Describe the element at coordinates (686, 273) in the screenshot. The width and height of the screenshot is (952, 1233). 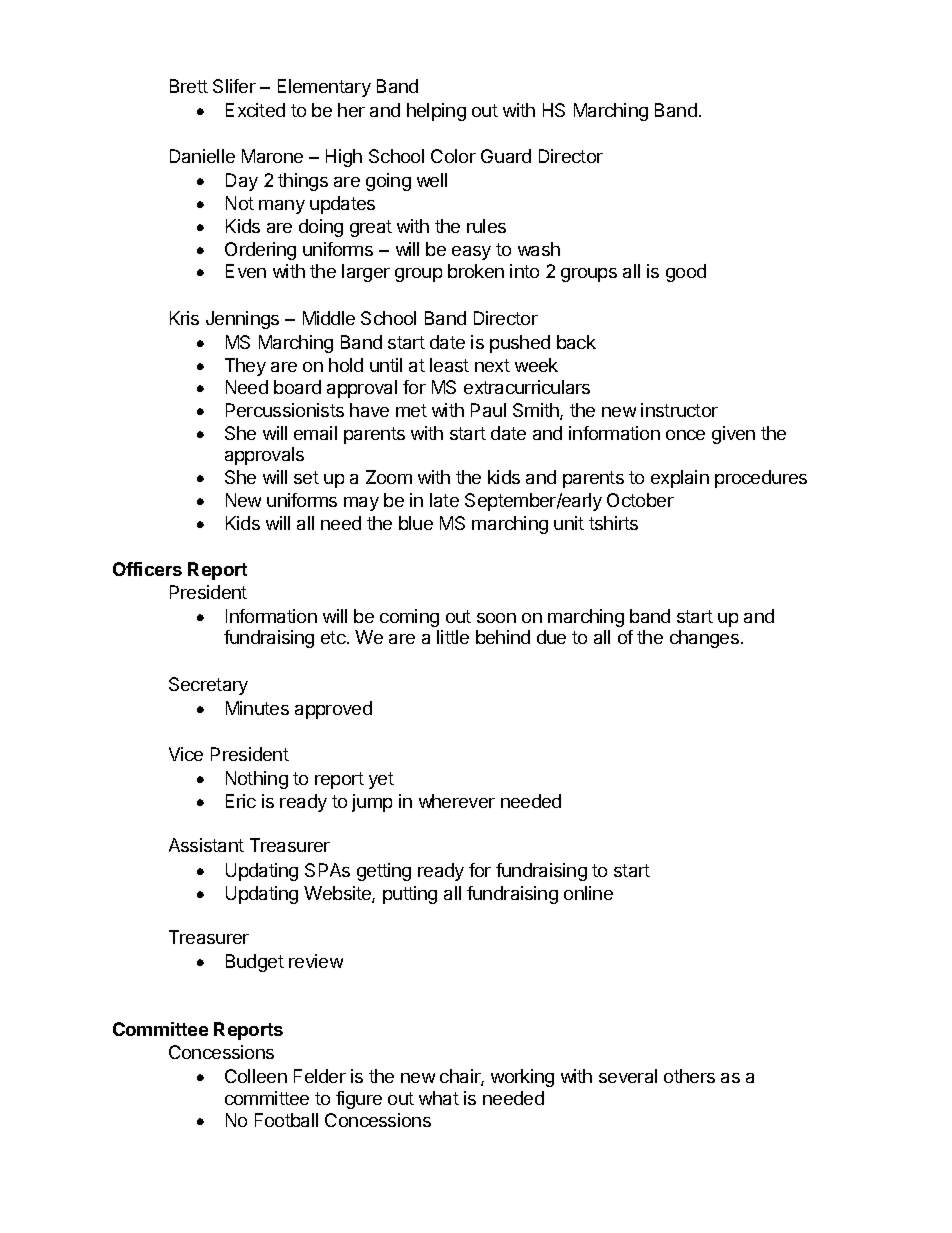
I see `good` at that location.
